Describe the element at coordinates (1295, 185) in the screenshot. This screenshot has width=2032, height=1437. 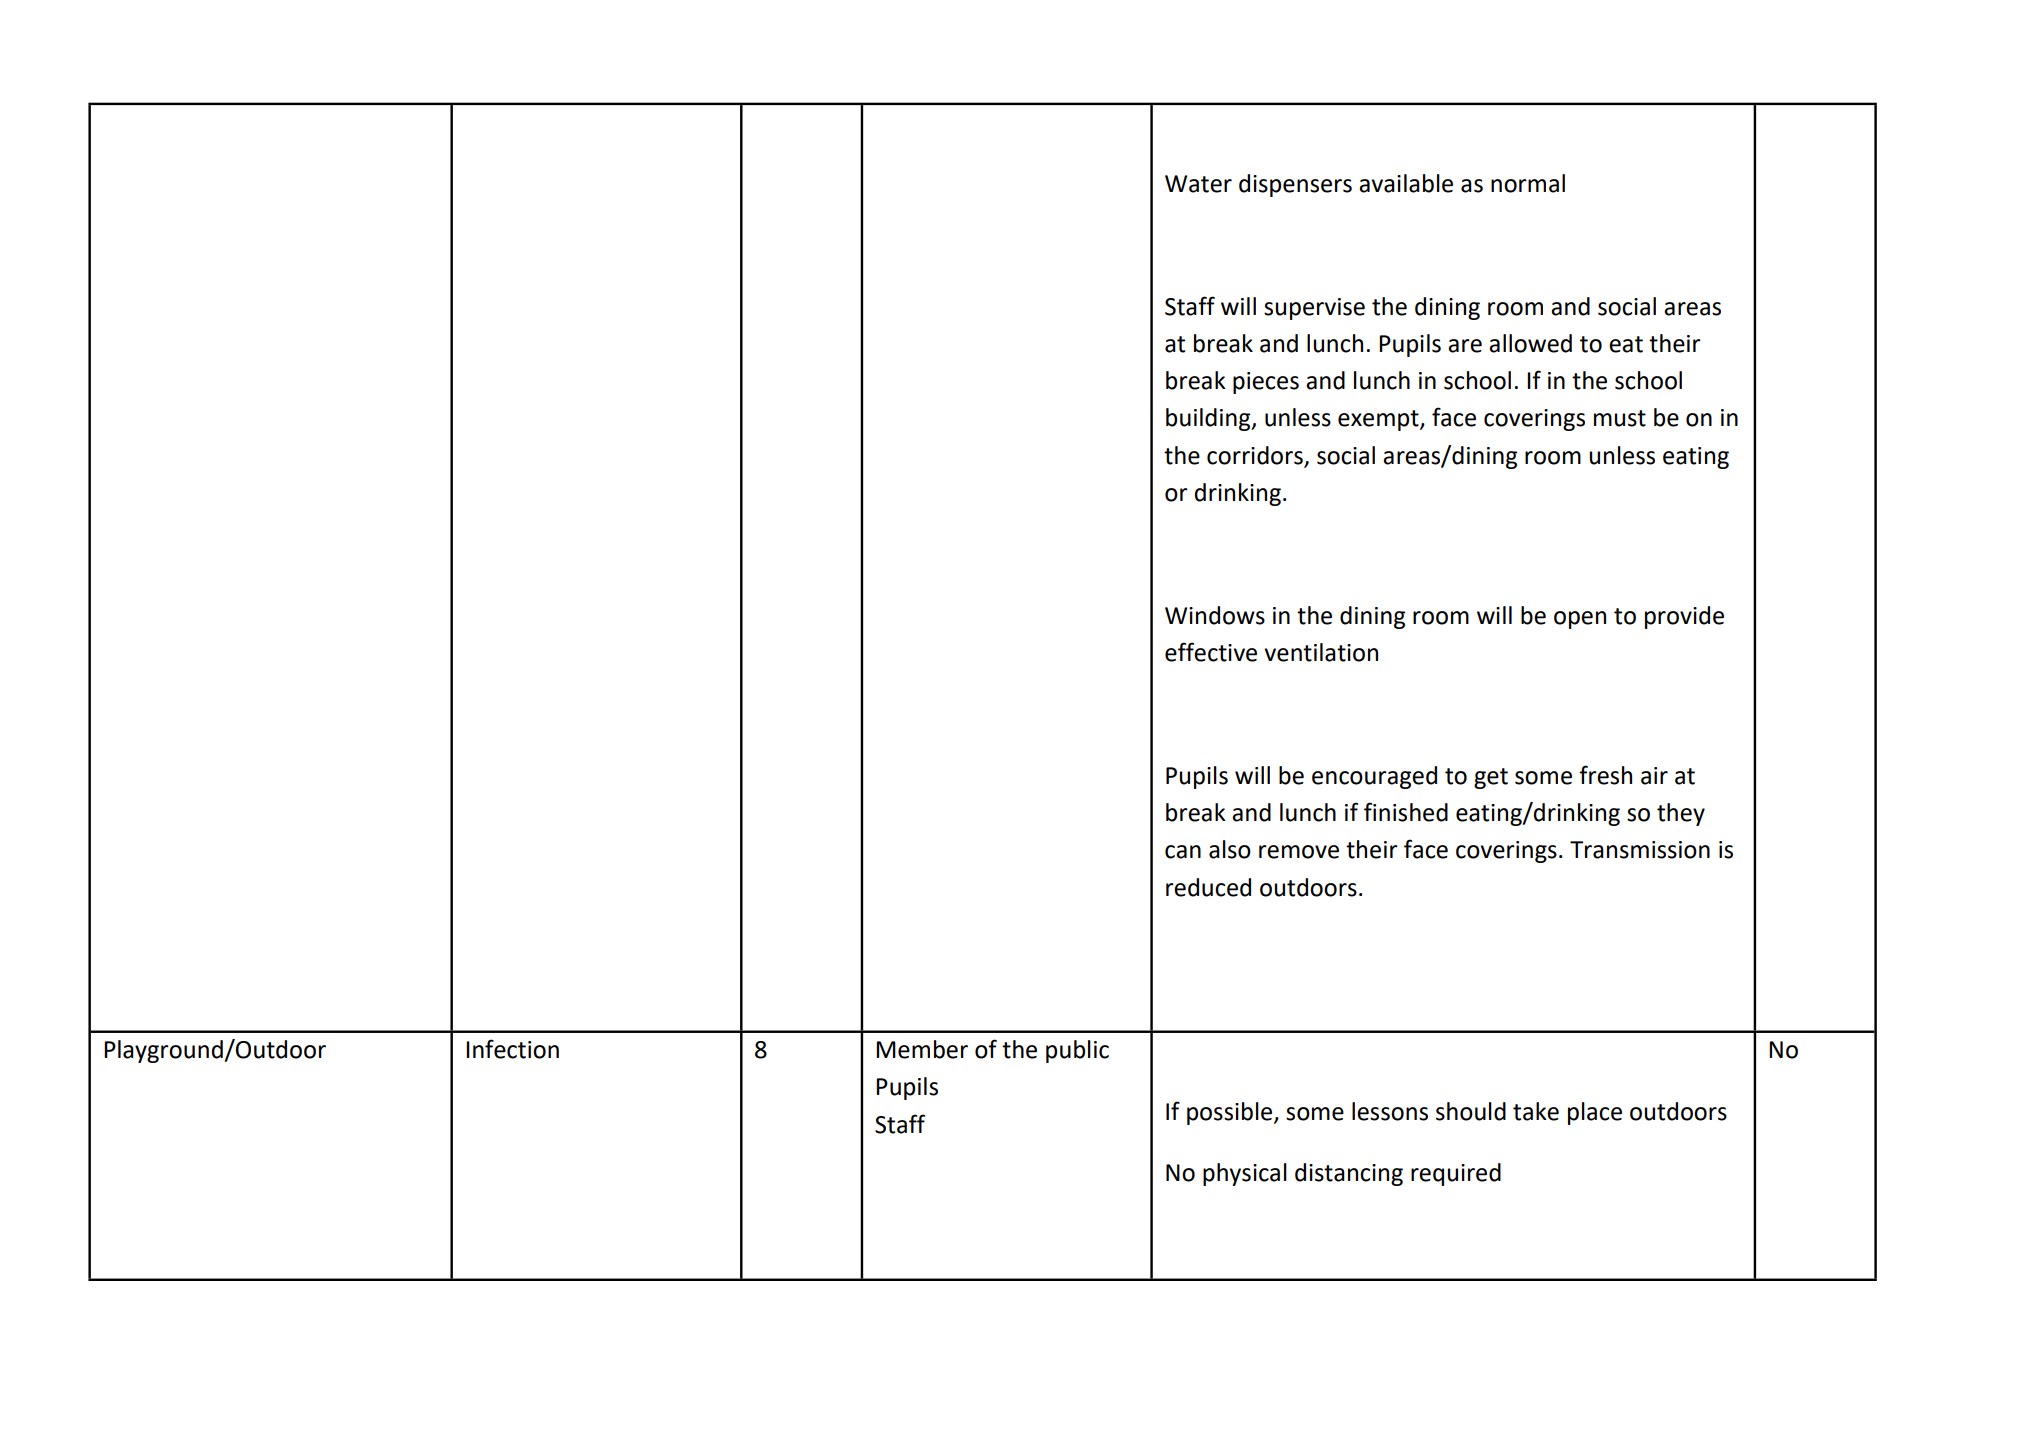
I see `dispensers` at that location.
